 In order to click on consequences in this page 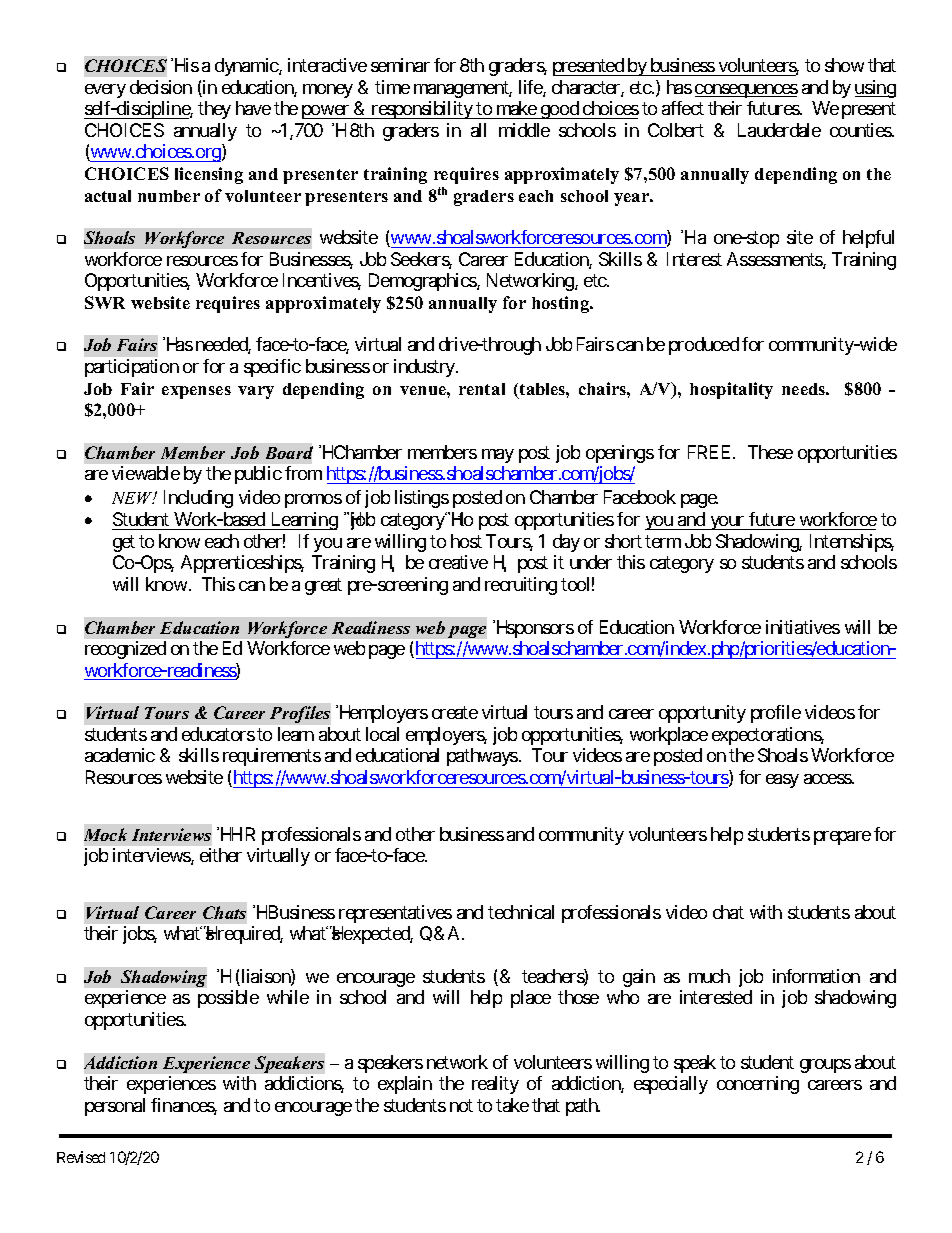, I will do `click(746, 91)`.
